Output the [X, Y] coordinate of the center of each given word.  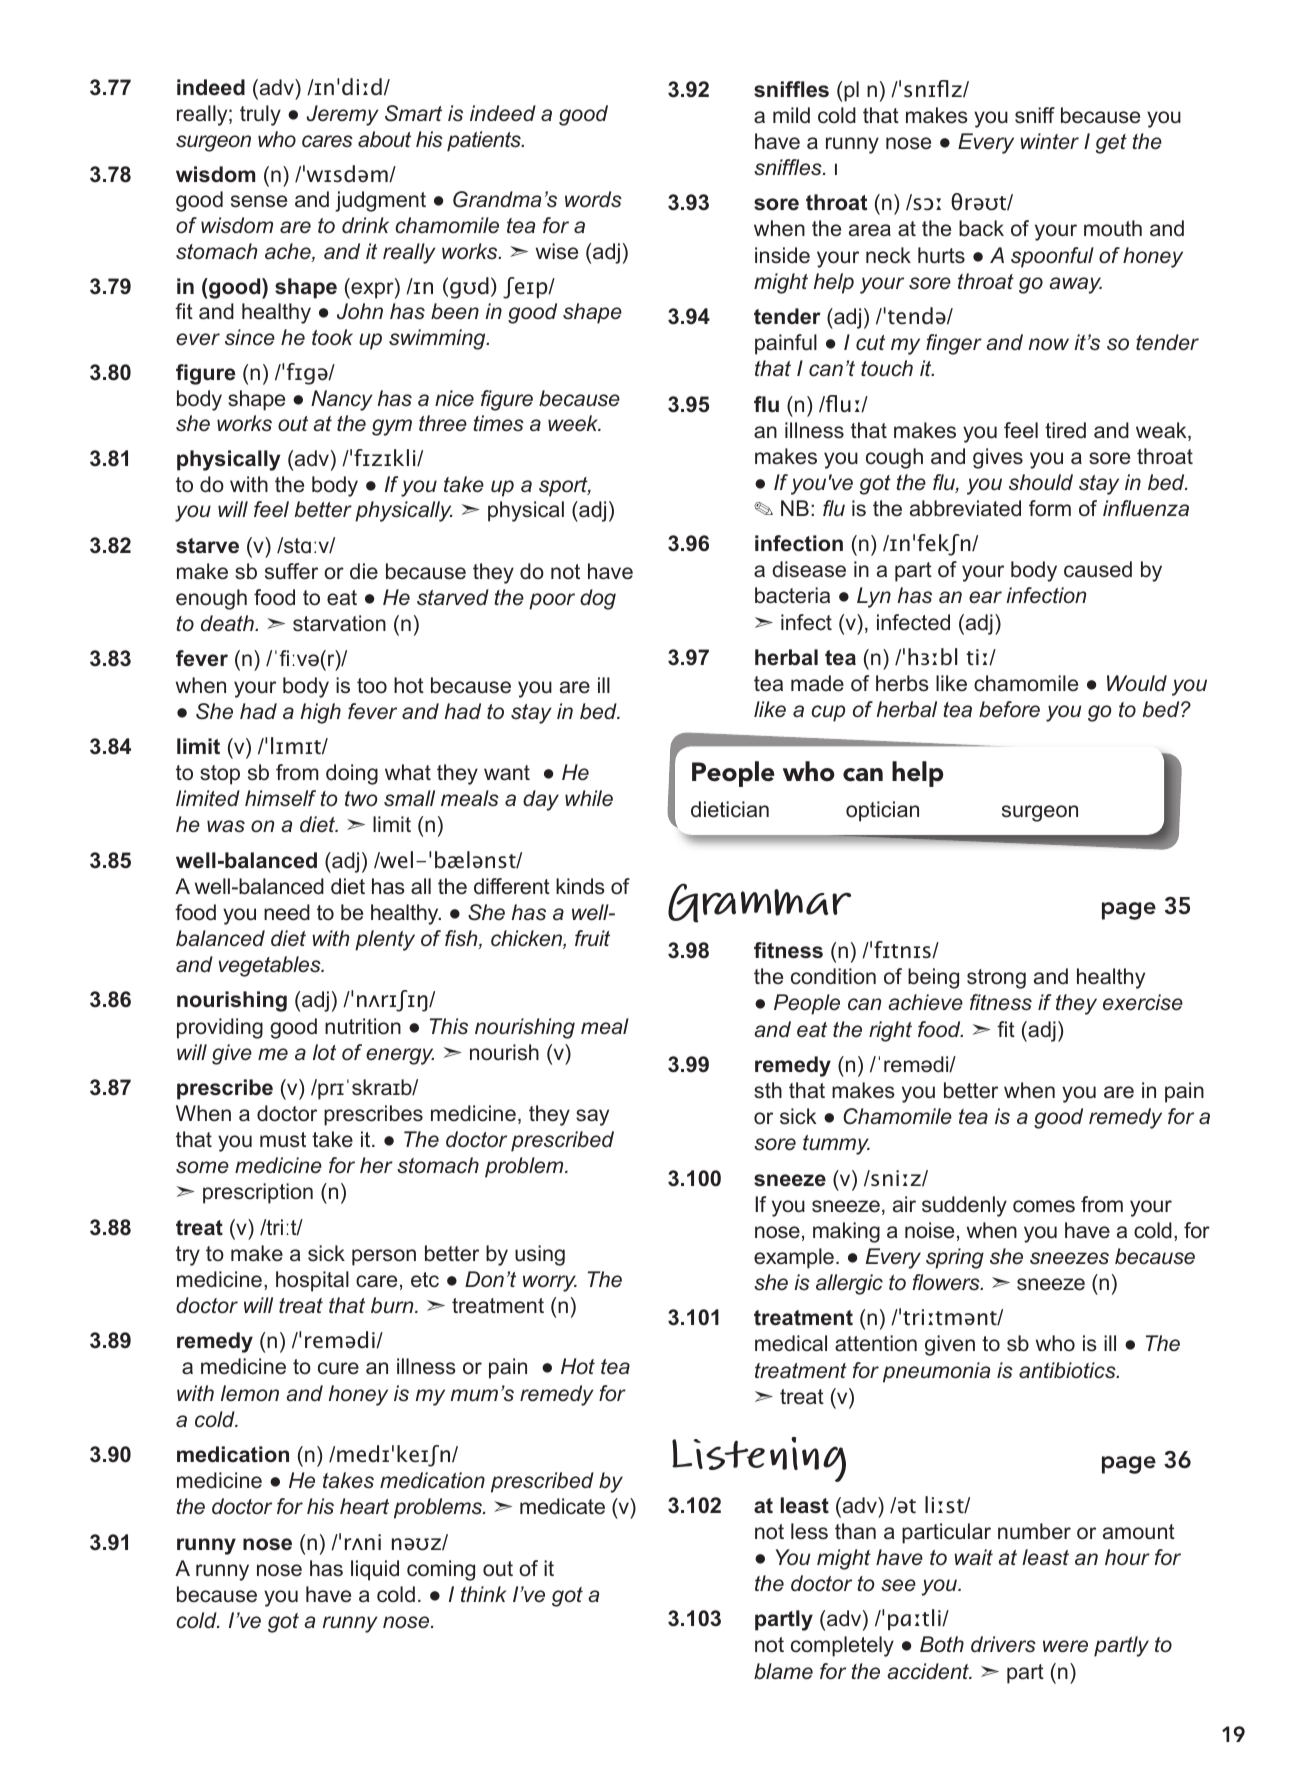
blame [783, 1671]
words [593, 199]
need [287, 912]
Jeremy [342, 115]
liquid [375, 1570]
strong [996, 979]
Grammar [759, 903]
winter [1049, 141]
